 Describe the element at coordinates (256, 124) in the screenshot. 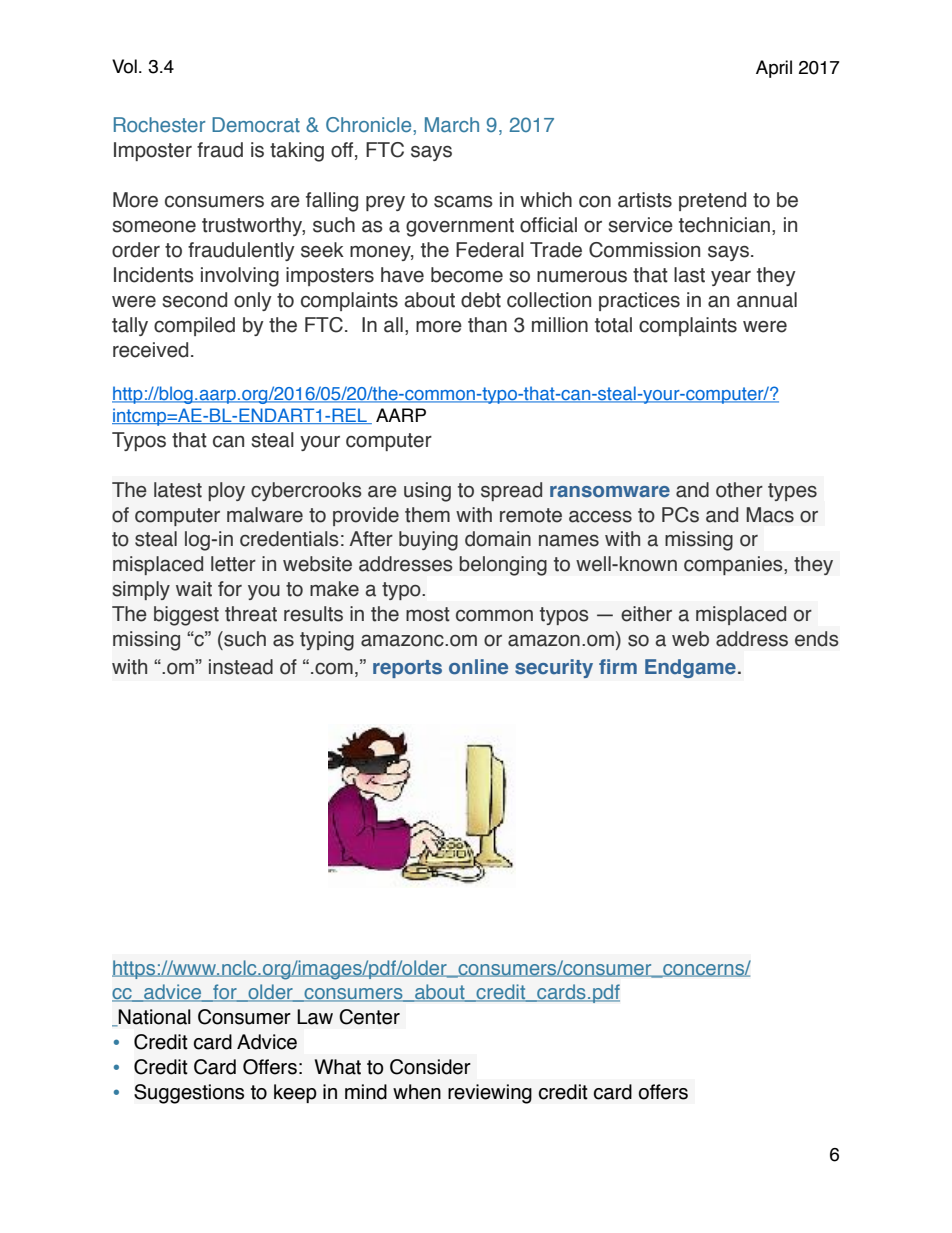

I see `Democrat` at that location.
